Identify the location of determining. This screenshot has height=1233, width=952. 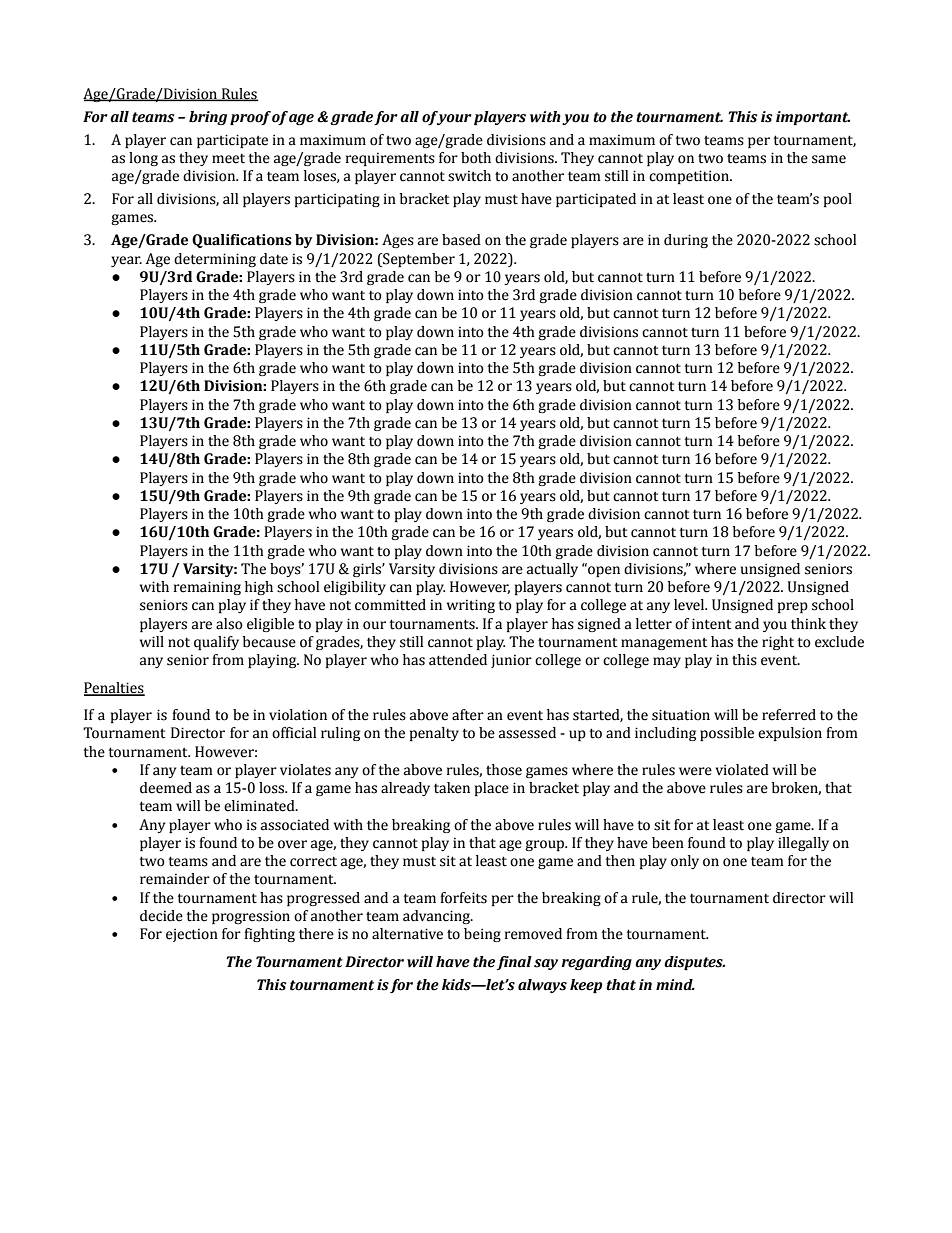
(215, 260).
